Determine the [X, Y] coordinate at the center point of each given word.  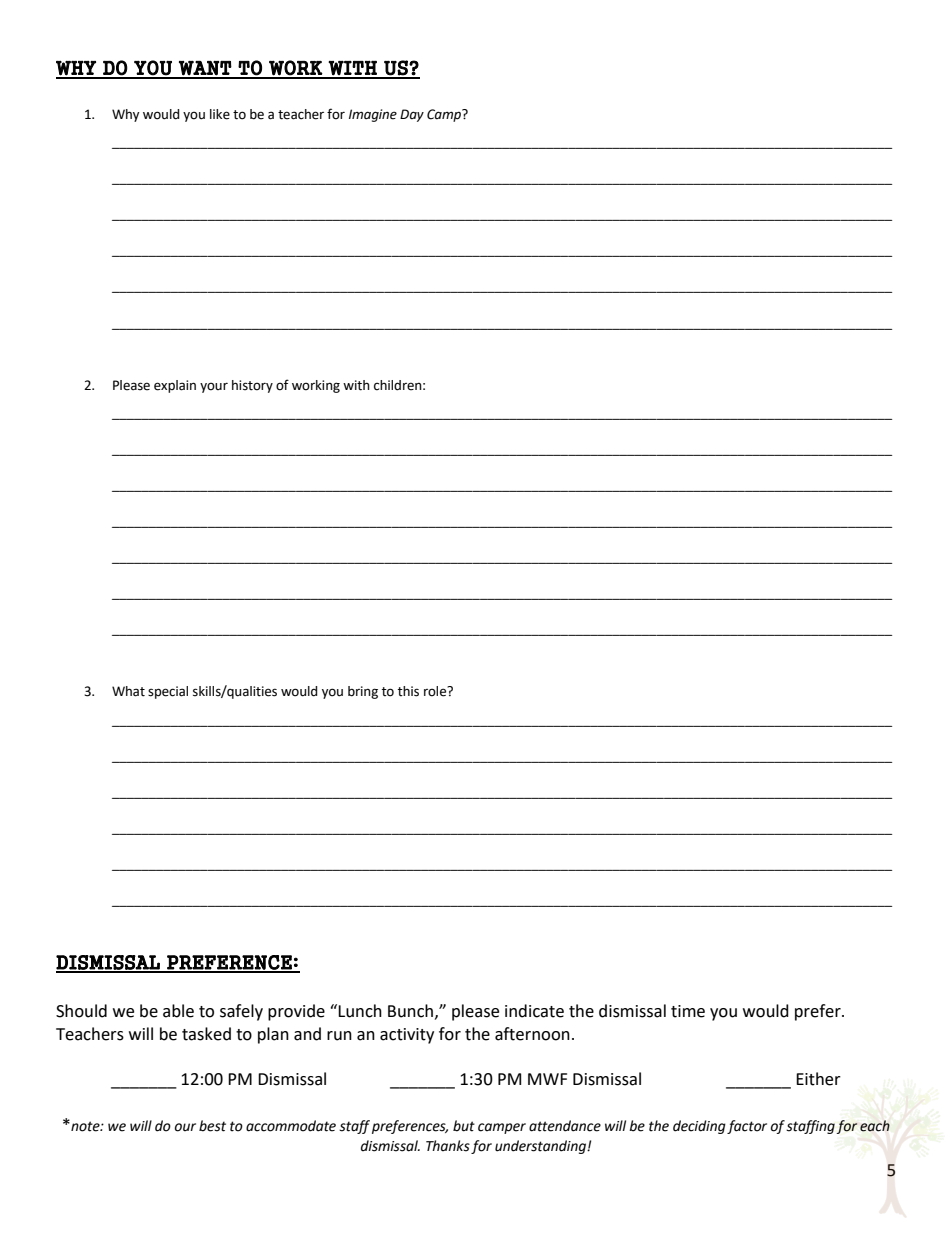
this [408, 691]
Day [412, 115]
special [168, 692]
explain [175, 386]
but [464, 1126]
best [212, 1126]
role [436, 691]
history [252, 386]
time [688, 1011]
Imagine [373, 115]
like [220, 114]
